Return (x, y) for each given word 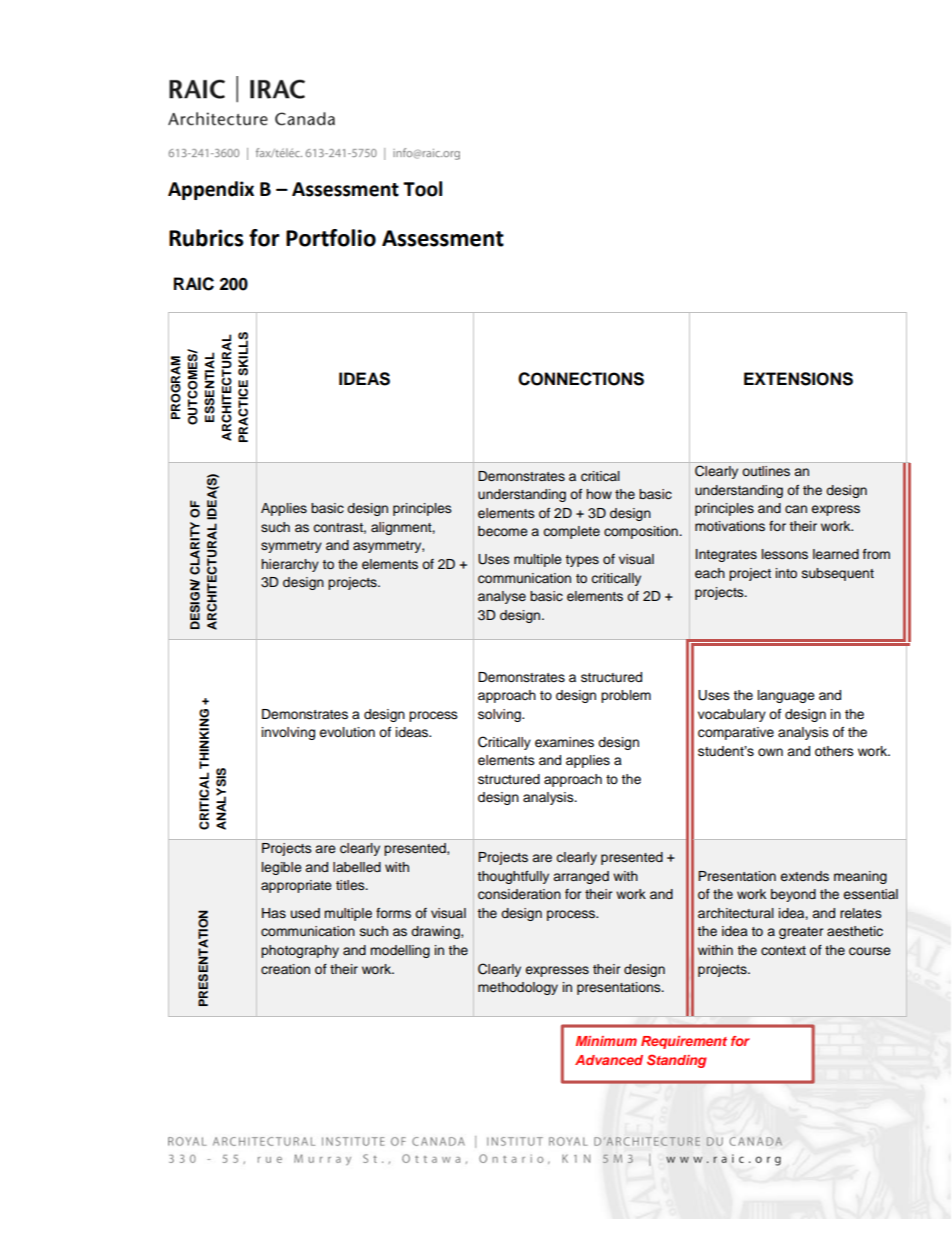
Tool (422, 189)
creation (285, 969)
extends (804, 876)
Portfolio (331, 238)
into (786, 573)
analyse (502, 597)
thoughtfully (513, 877)
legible (282, 868)
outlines (766, 471)
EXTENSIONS (798, 379)
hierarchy (290, 565)
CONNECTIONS (581, 379)
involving (288, 733)
